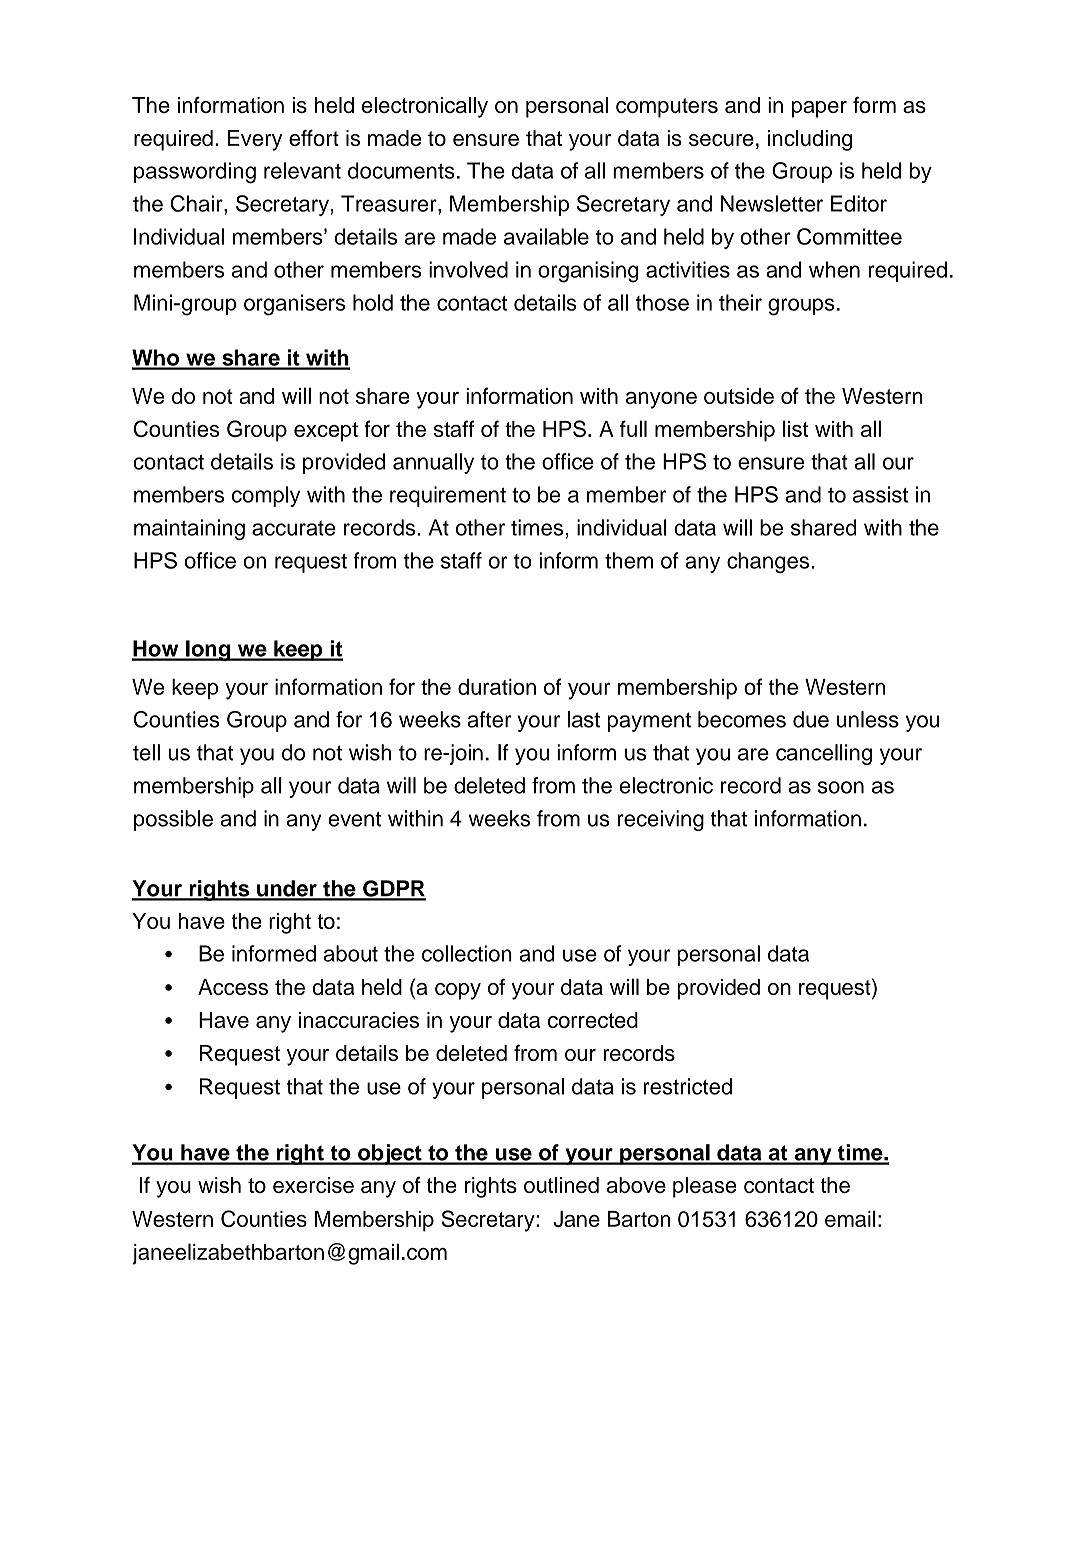 Image resolution: width=1091 pixels, height=1544 pixels. What do you see at coordinates (497, 687) in the image?
I see `duration` at bounding box center [497, 687].
